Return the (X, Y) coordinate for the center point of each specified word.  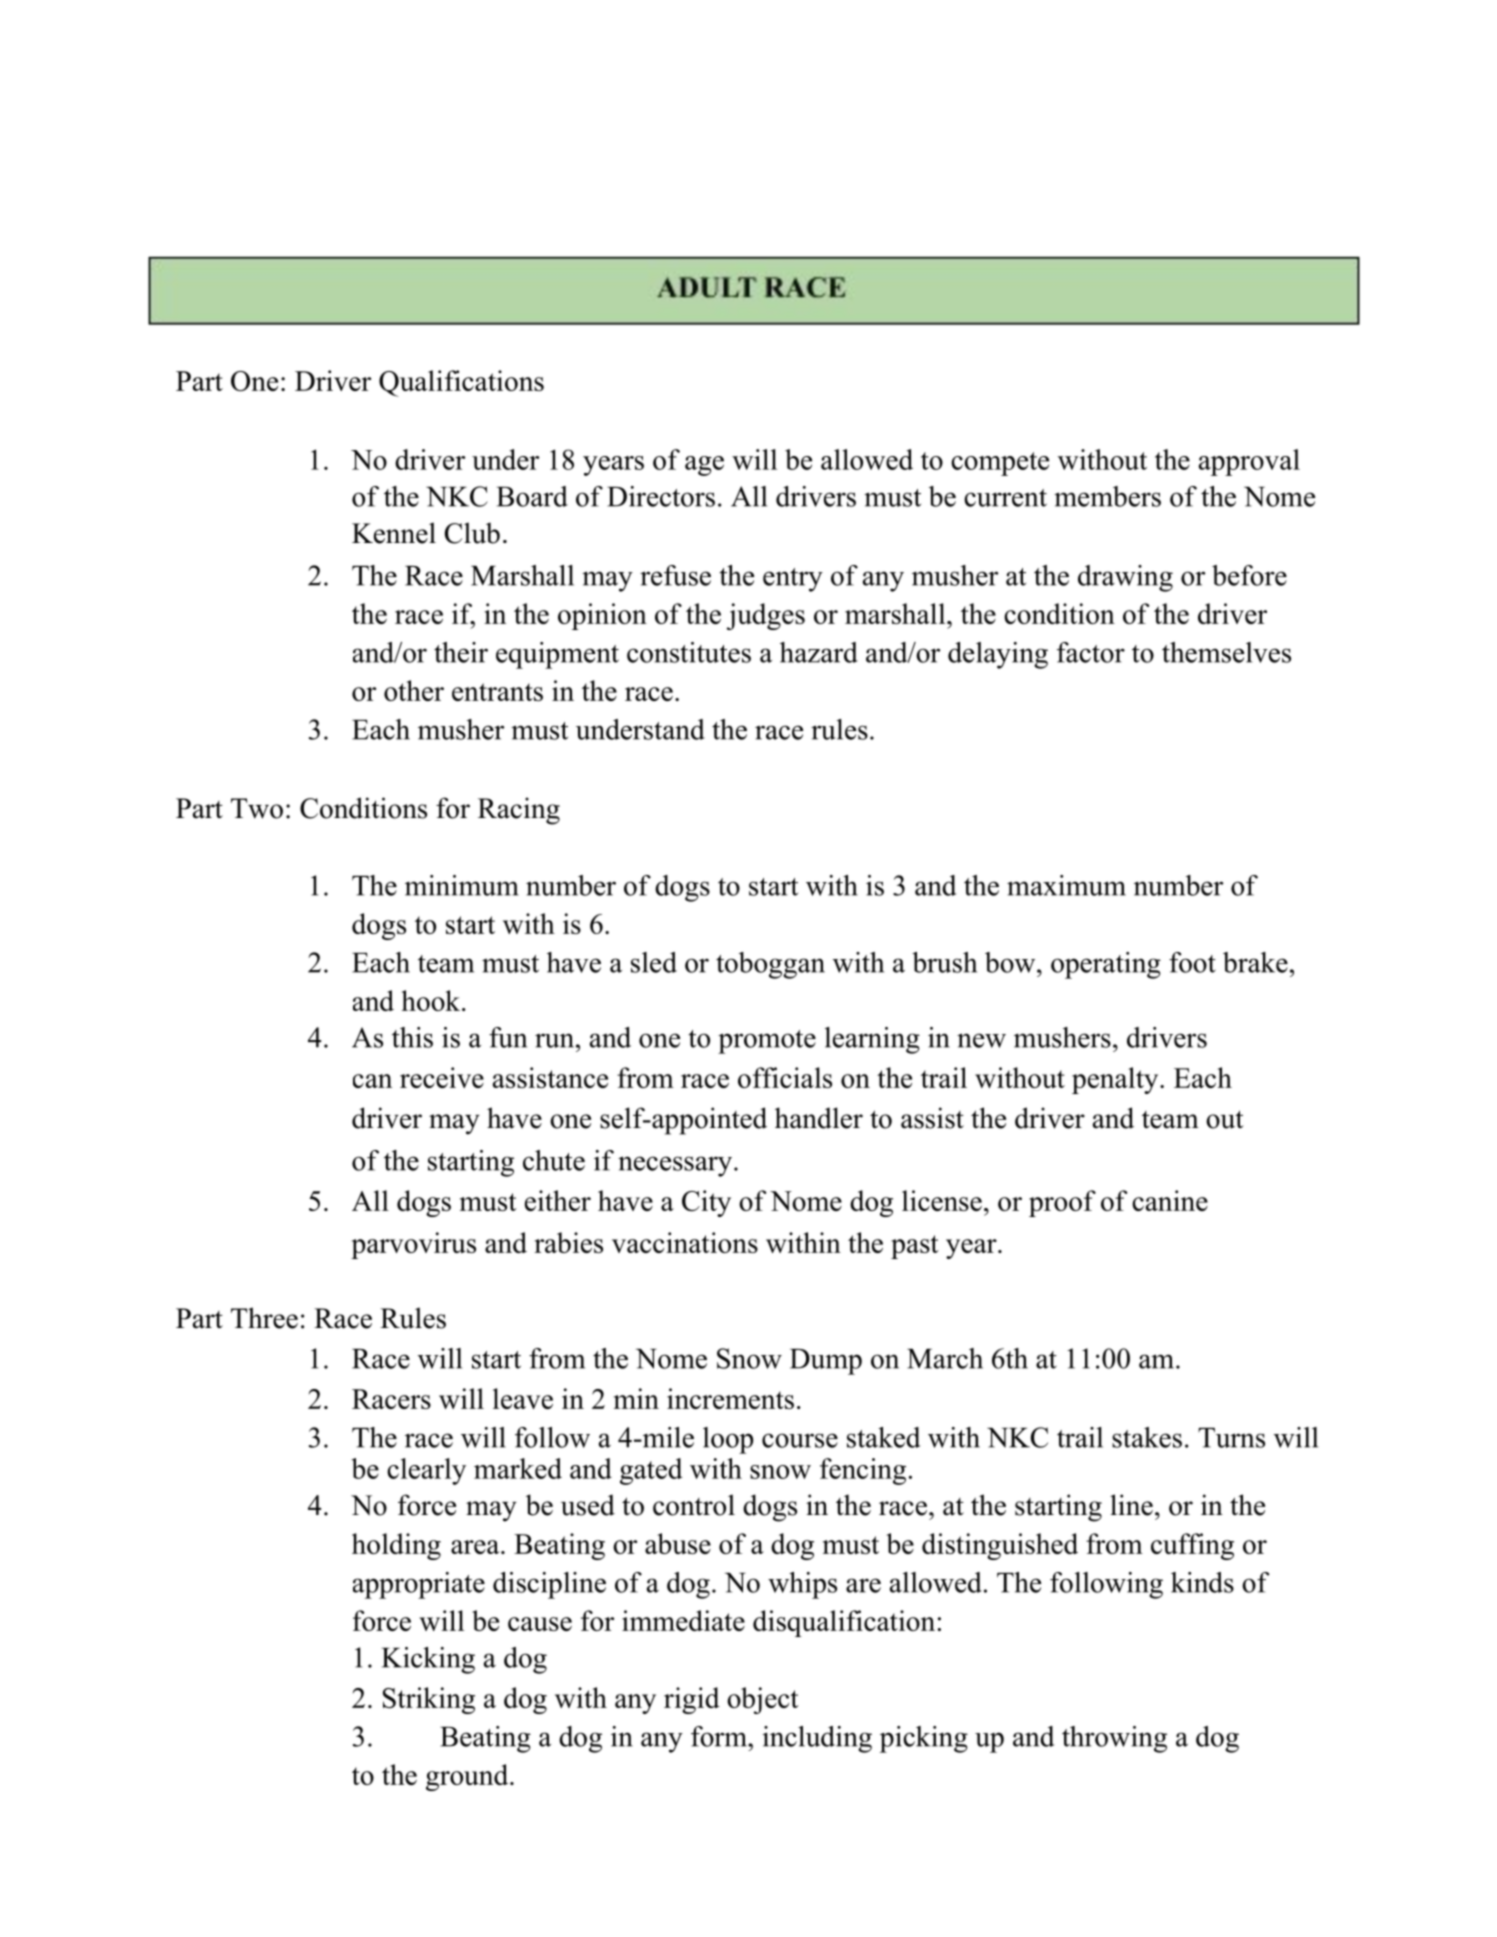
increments (730, 1398)
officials (785, 1077)
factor (1091, 652)
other (414, 690)
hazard (819, 652)
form (720, 1736)
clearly (426, 1471)
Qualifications (461, 383)
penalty (1115, 1080)
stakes (1147, 1437)
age (704, 466)
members (1107, 496)
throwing (1114, 1739)
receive (442, 1077)
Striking (429, 1700)
